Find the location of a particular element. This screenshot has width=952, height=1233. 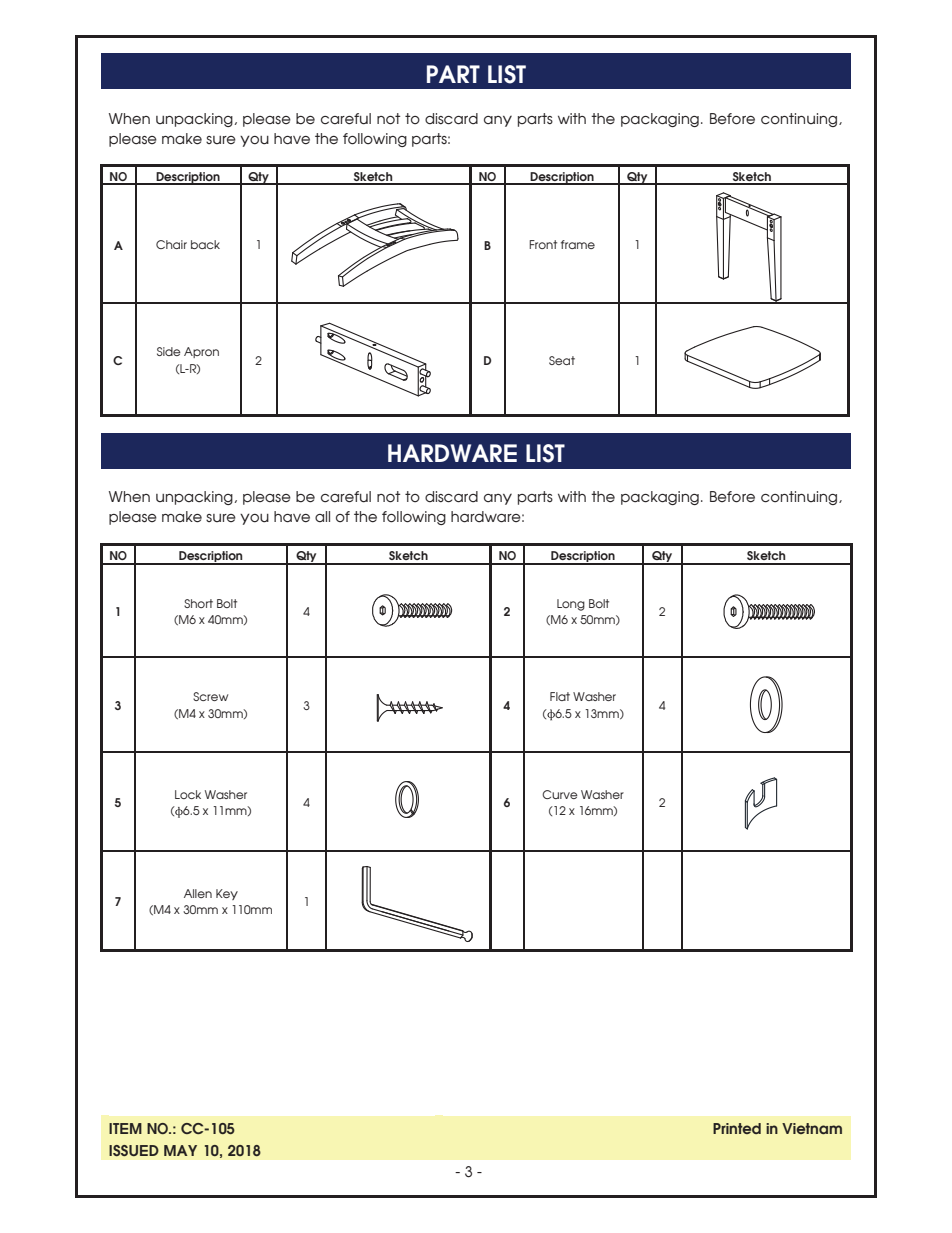

back is located at coordinates (205, 244).
